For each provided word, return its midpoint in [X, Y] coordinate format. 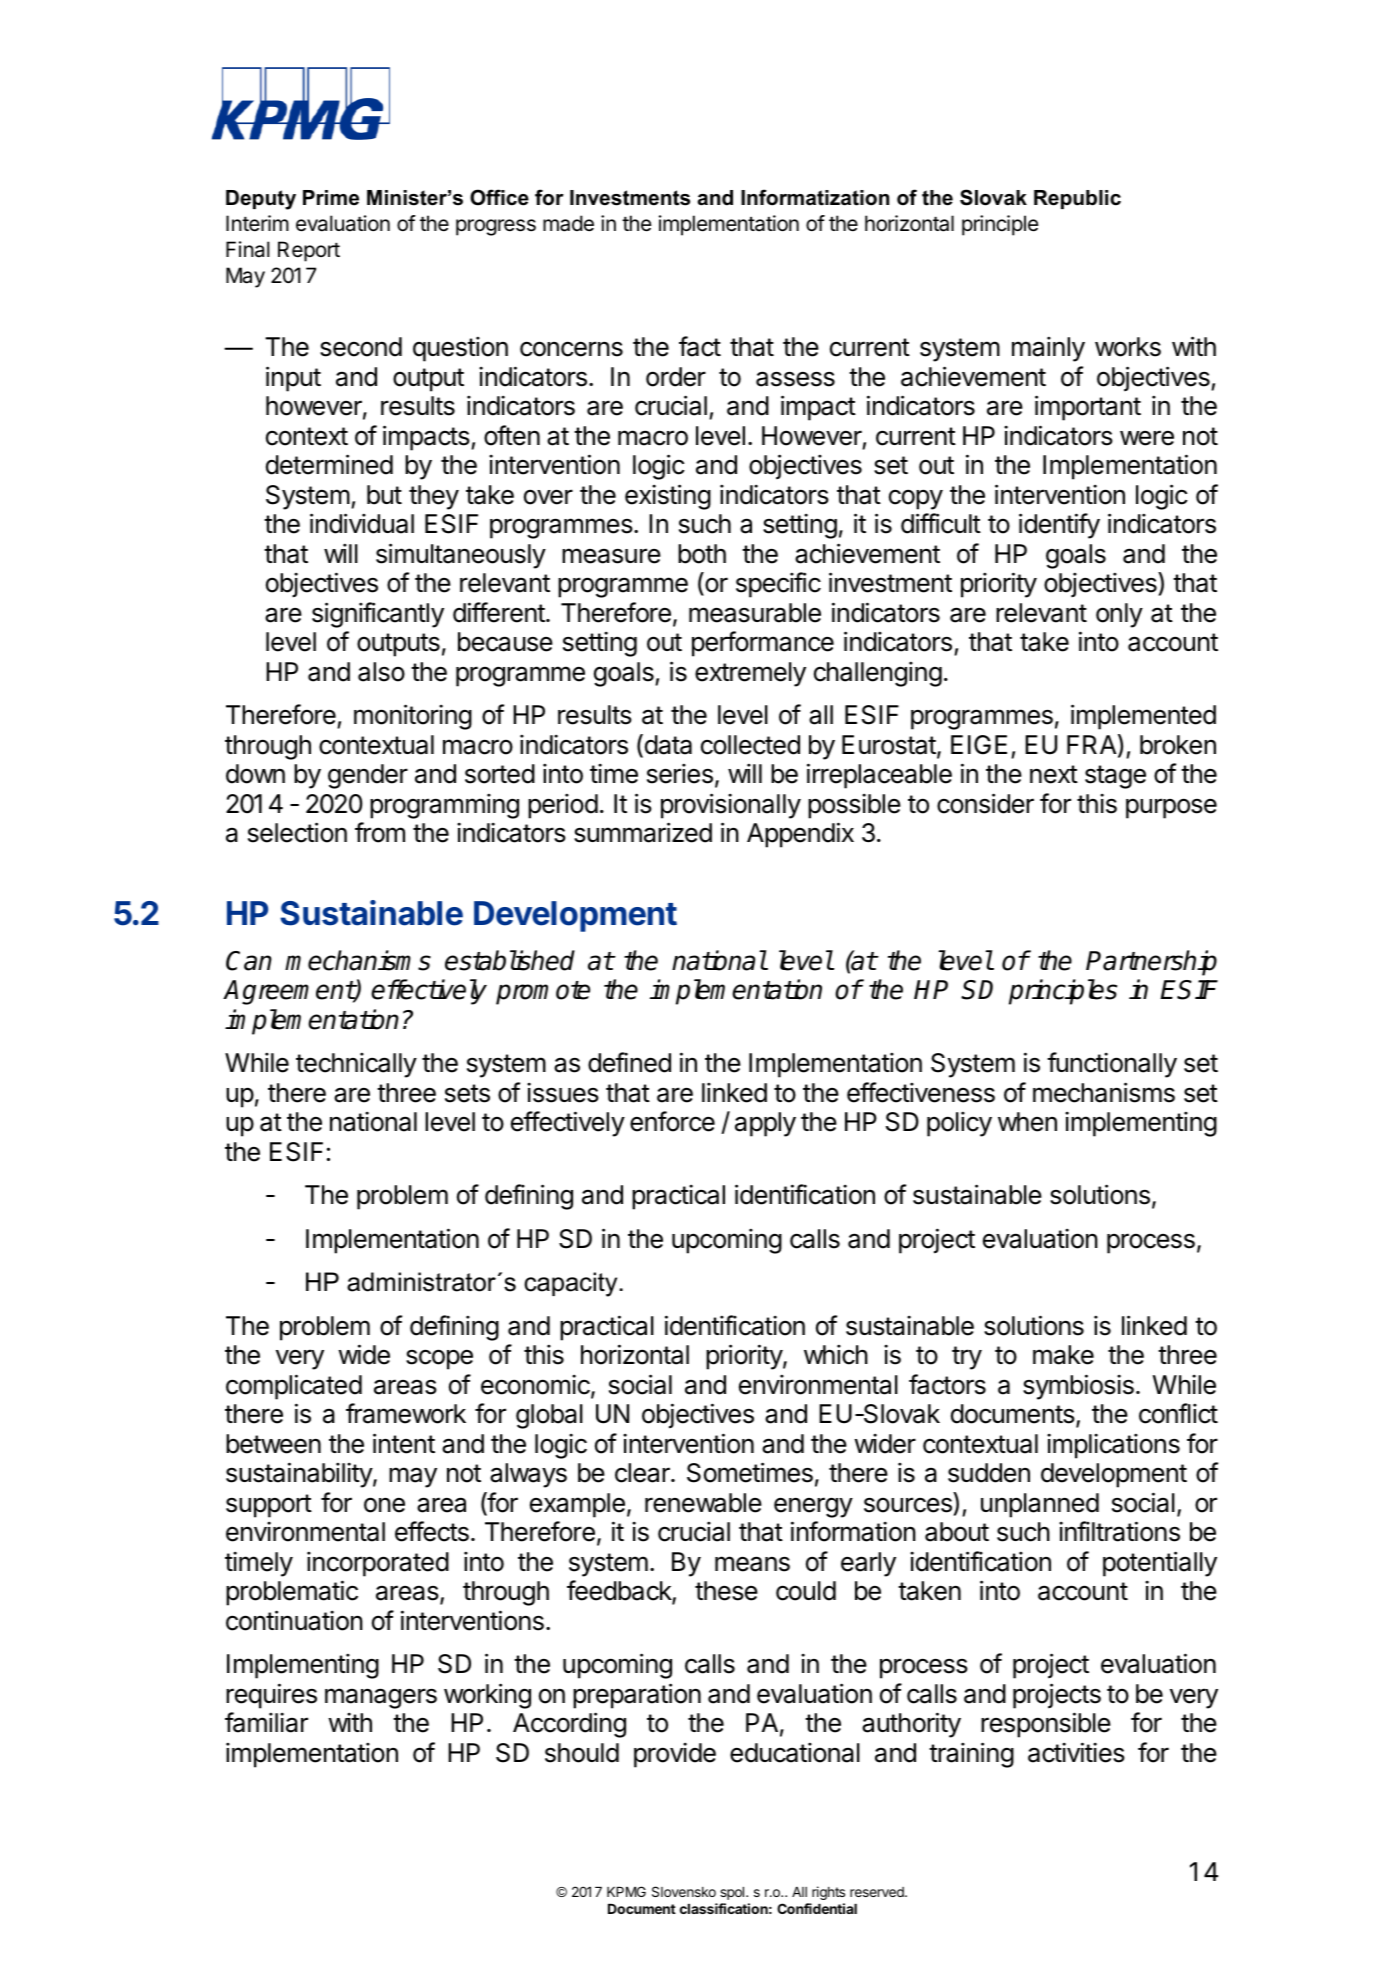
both [702, 554]
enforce [672, 1121]
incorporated [378, 1564]
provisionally [731, 806]
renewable [703, 1503]
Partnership [1151, 963]
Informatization [815, 197]
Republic [1077, 199]
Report [309, 251]
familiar [266, 1722]
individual [362, 523]
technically [356, 1065]
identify [1059, 526]
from [380, 832]
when [1027, 1122]
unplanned [1040, 1505]
